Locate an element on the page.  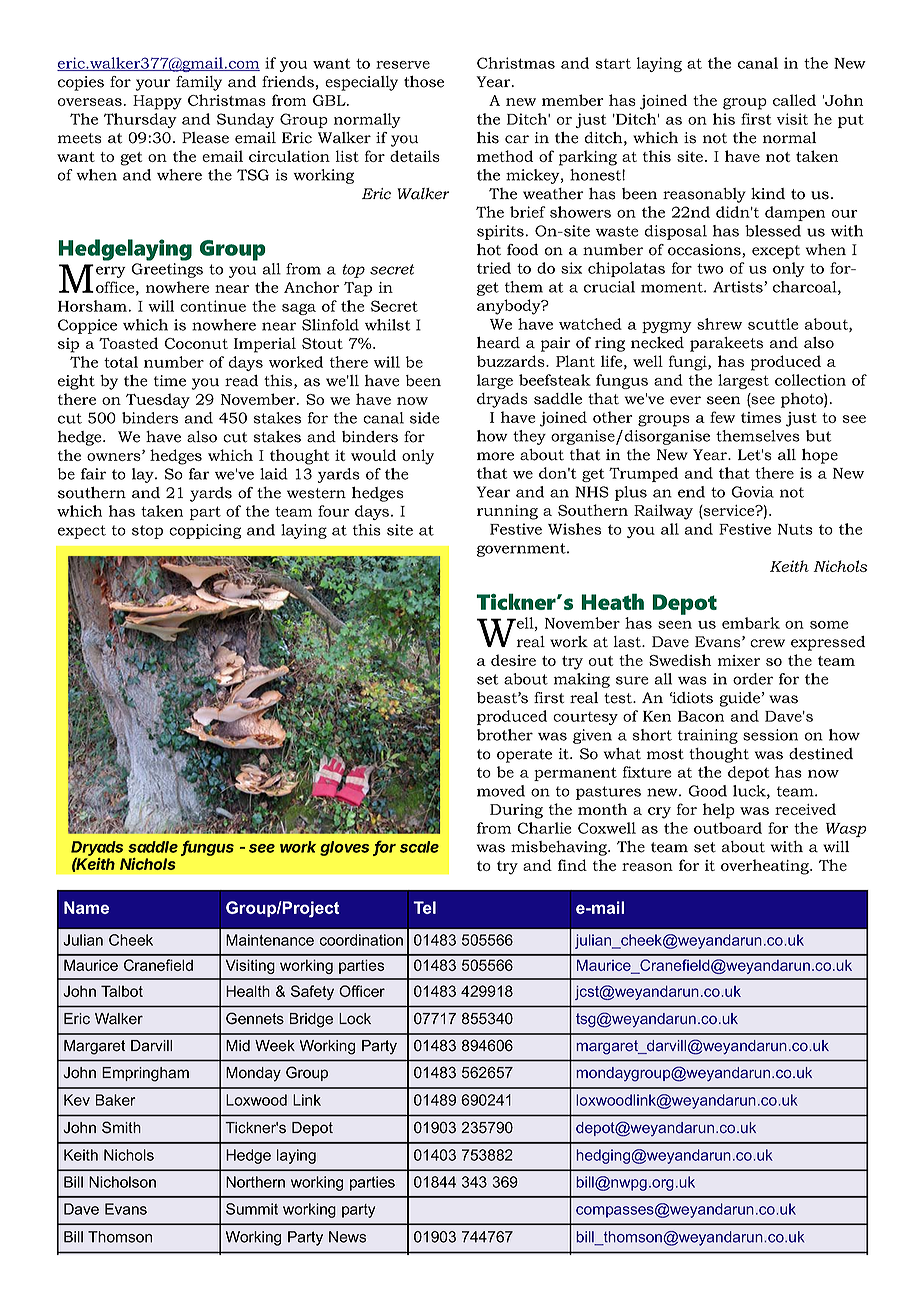
far is located at coordinates (199, 474).
